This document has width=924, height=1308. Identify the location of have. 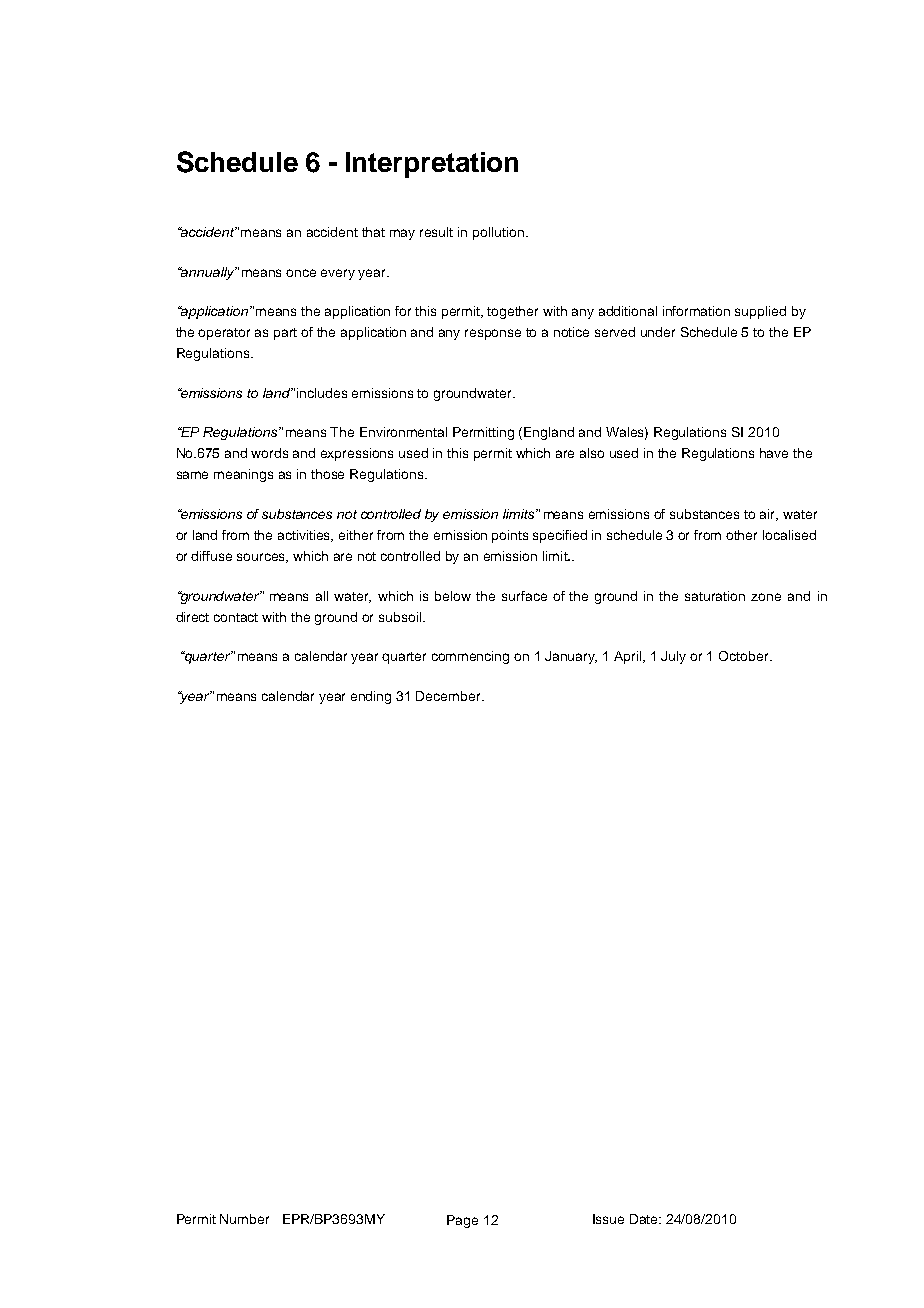
(774, 453).
